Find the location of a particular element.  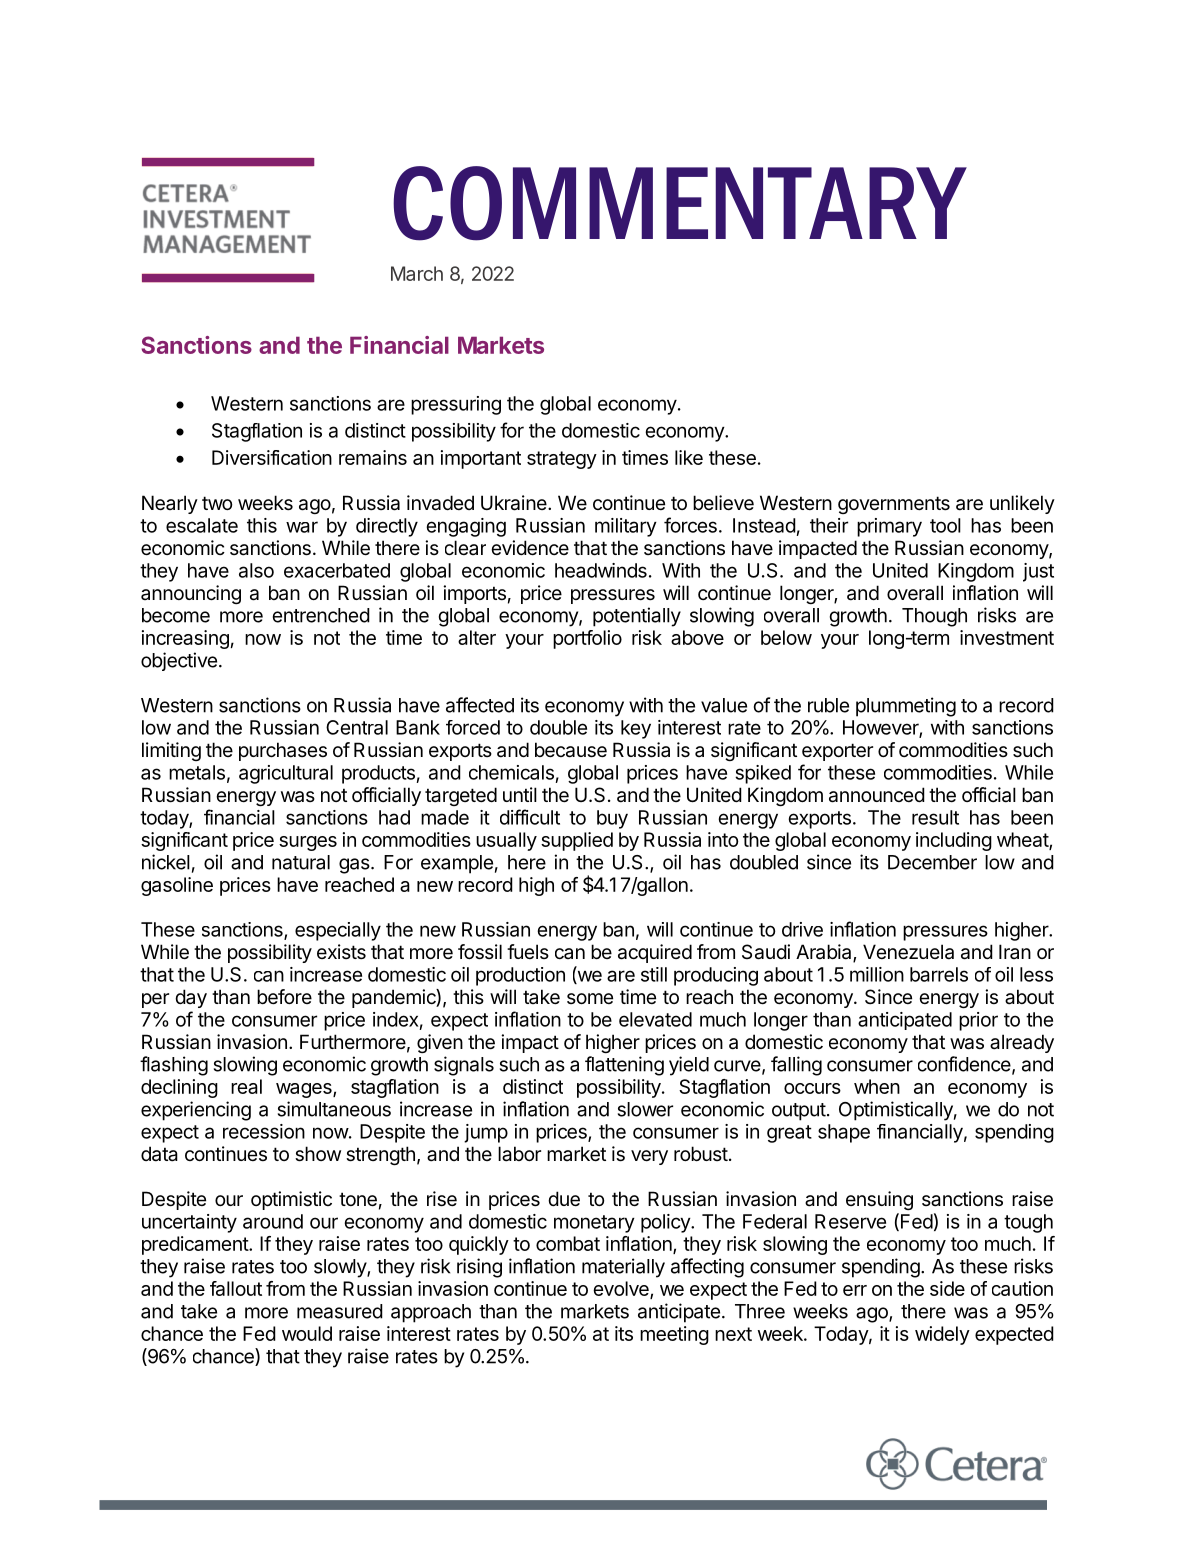

agricultural is located at coordinates (286, 774).
